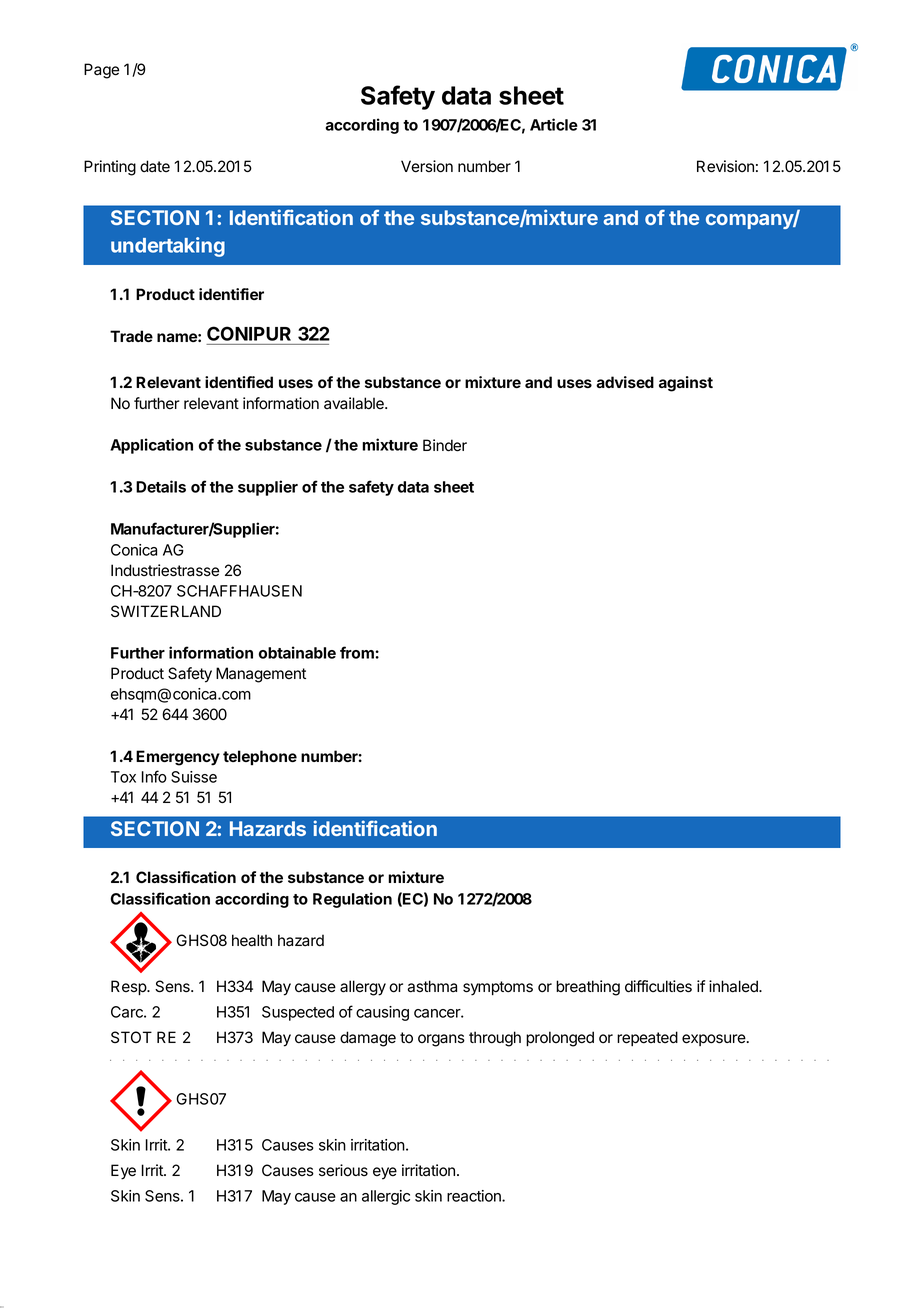  What do you see at coordinates (358, 652) in the screenshot?
I see `from` at bounding box center [358, 652].
